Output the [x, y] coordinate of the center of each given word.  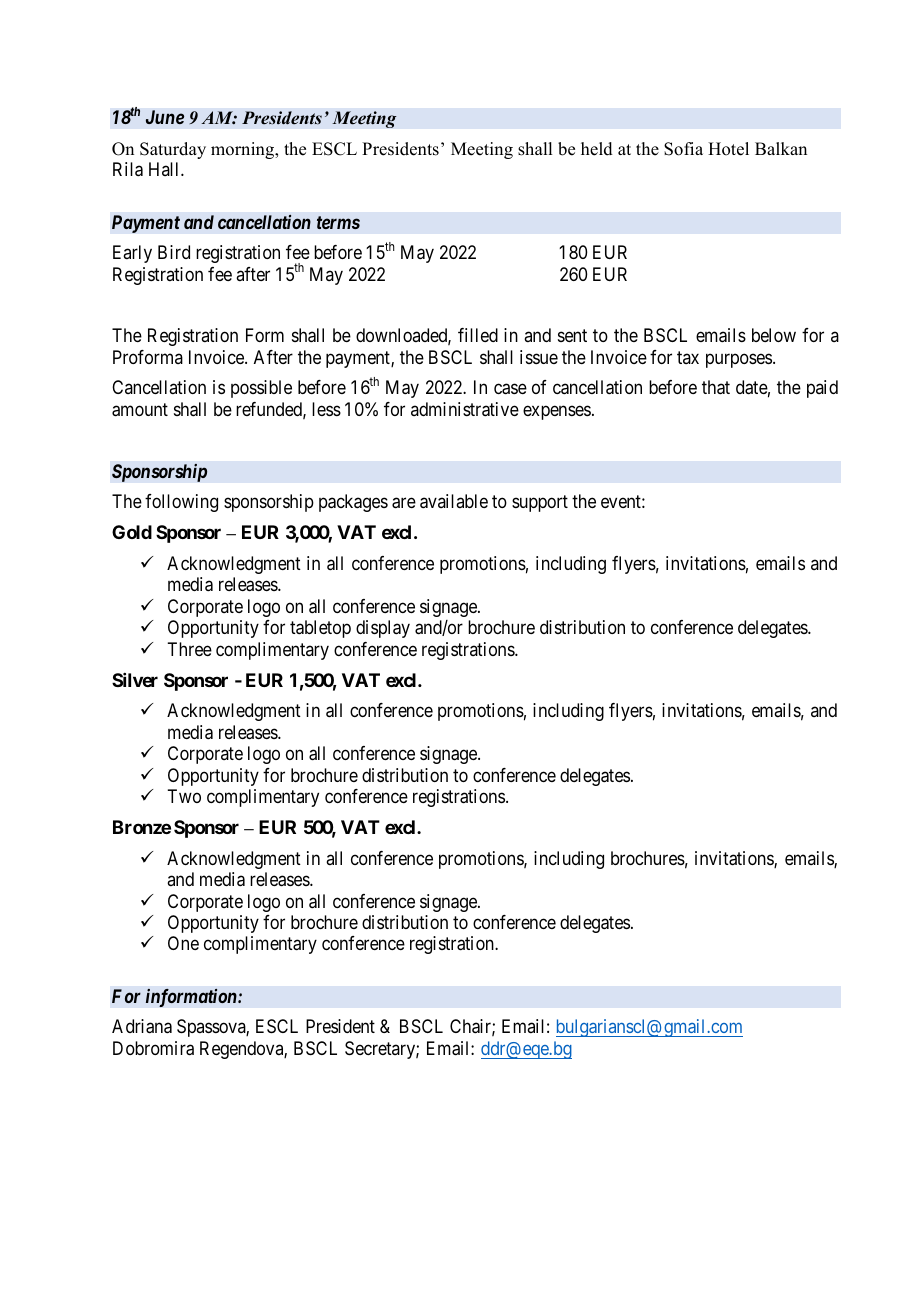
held [597, 149]
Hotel [728, 149]
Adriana [142, 1026]
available [454, 501]
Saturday [173, 150]
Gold [132, 532]
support [540, 504]
